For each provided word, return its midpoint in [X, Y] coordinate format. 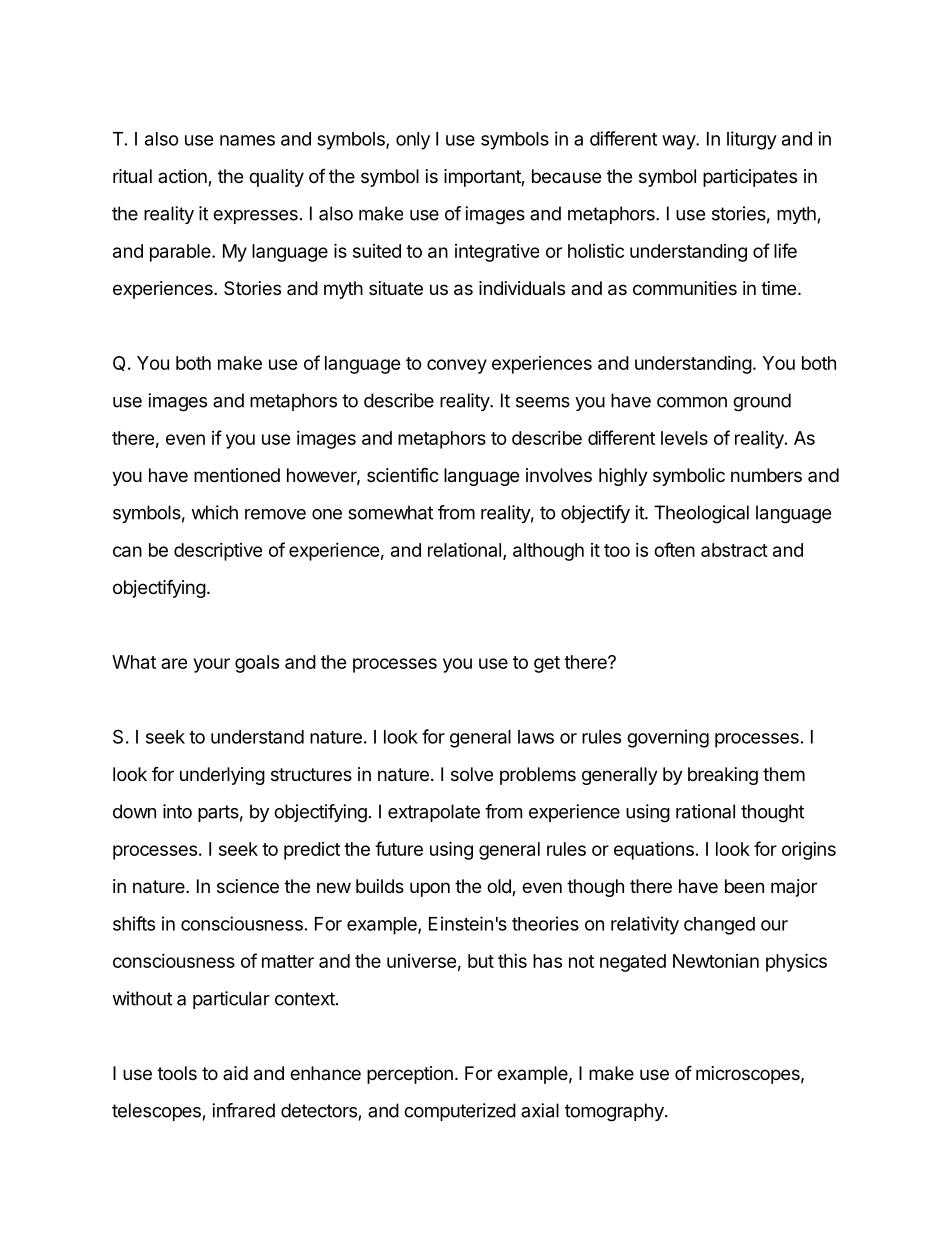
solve [472, 774]
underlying [222, 776]
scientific [403, 474]
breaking [723, 776]
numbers [766, 475]
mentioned [237, 475]
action [183, 177]
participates [750, 178]
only [413, 141]
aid [235, 1073]
